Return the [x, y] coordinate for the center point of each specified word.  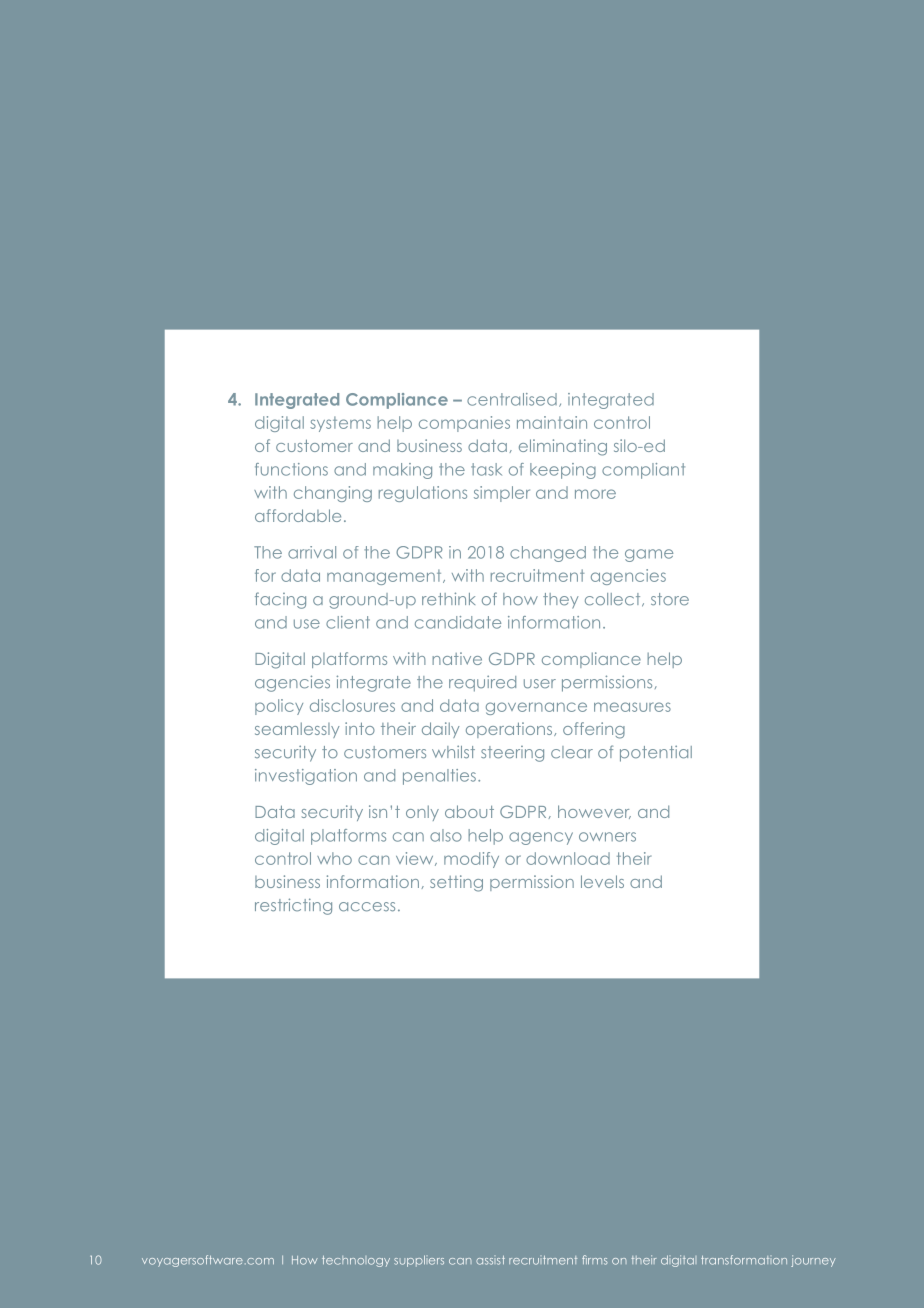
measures [632, 707]
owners [607, 837]
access [367, 907]
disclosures [352, 705]
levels [602, 881]
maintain [552, 422]
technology [356, 1261]
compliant [643, 471]
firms [595, 1260]
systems [340, 424]
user [540, 684]
